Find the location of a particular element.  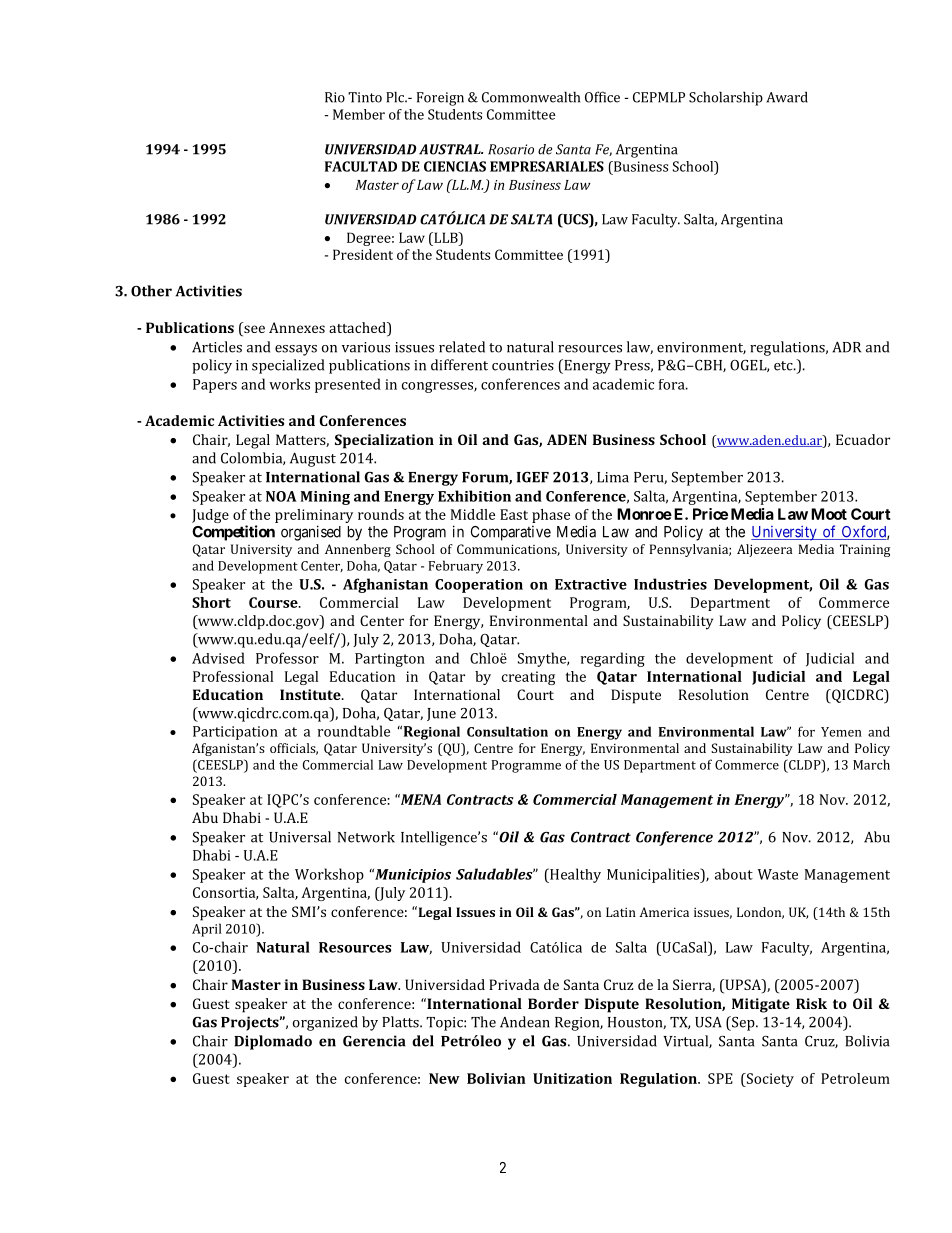

Rosario is located at coordinates (511, 149).
